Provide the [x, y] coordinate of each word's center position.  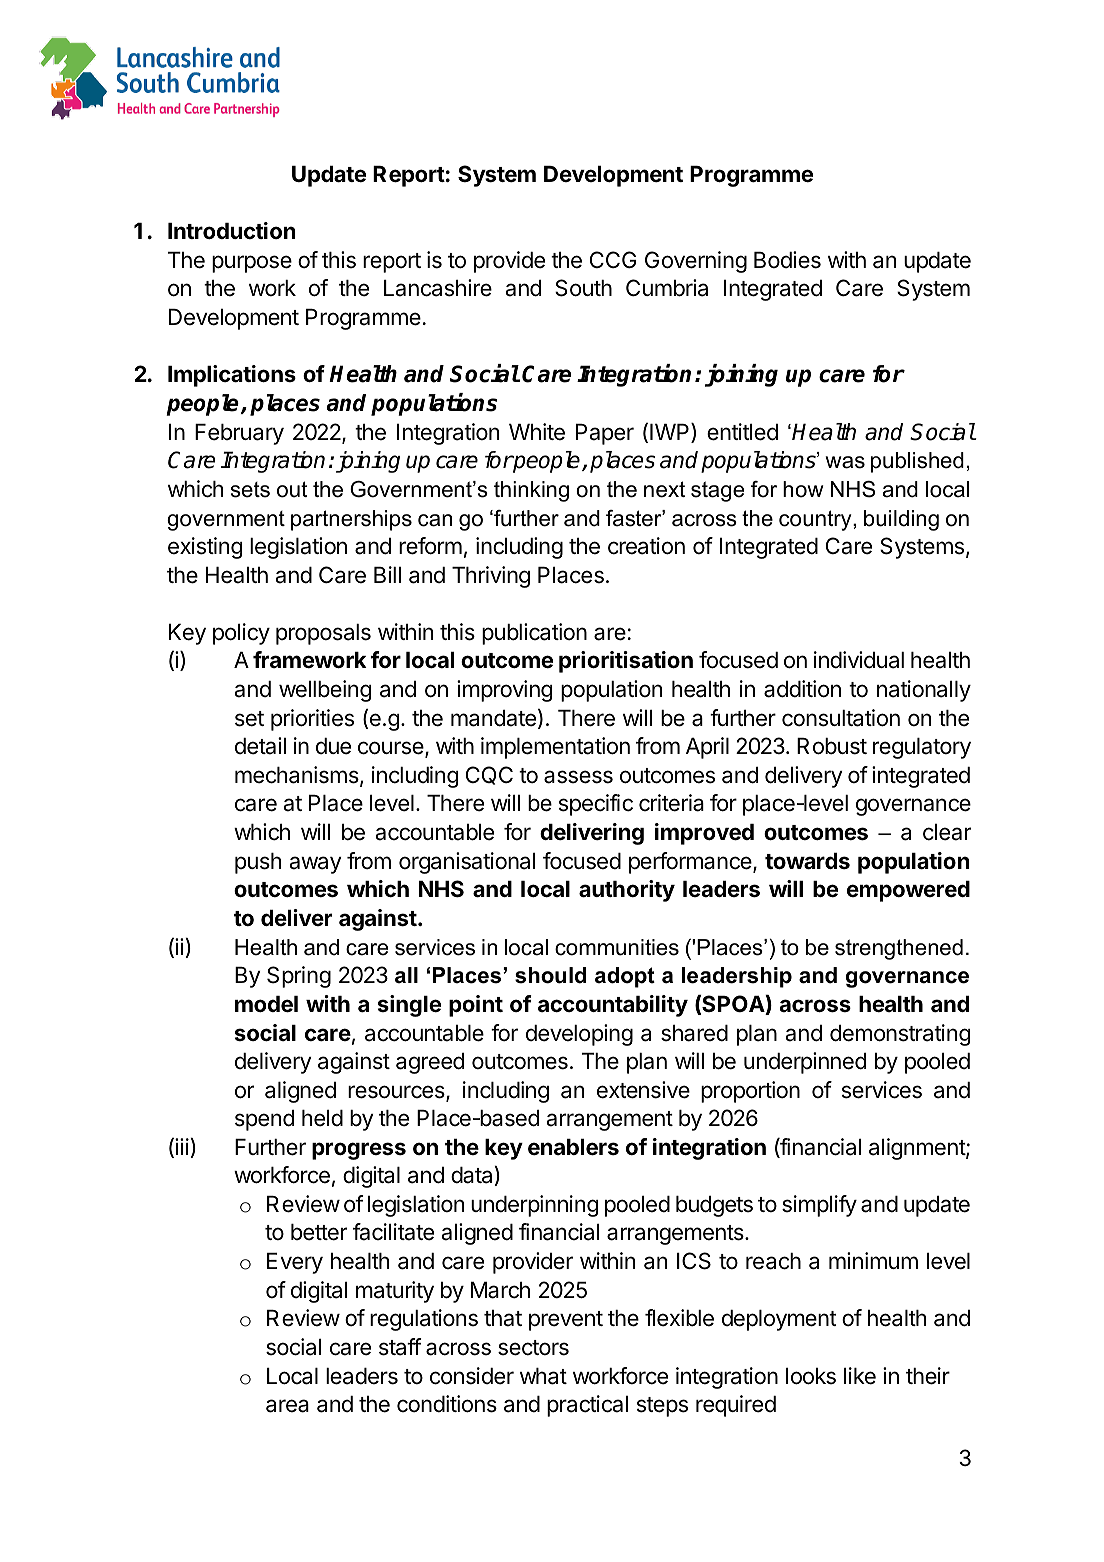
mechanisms [298, 776]
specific [596, 805]
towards [807, 861]
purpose [252, 264]
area [287, 1406]
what [543, 1376]
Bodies [787, 260]
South [583, 288]
